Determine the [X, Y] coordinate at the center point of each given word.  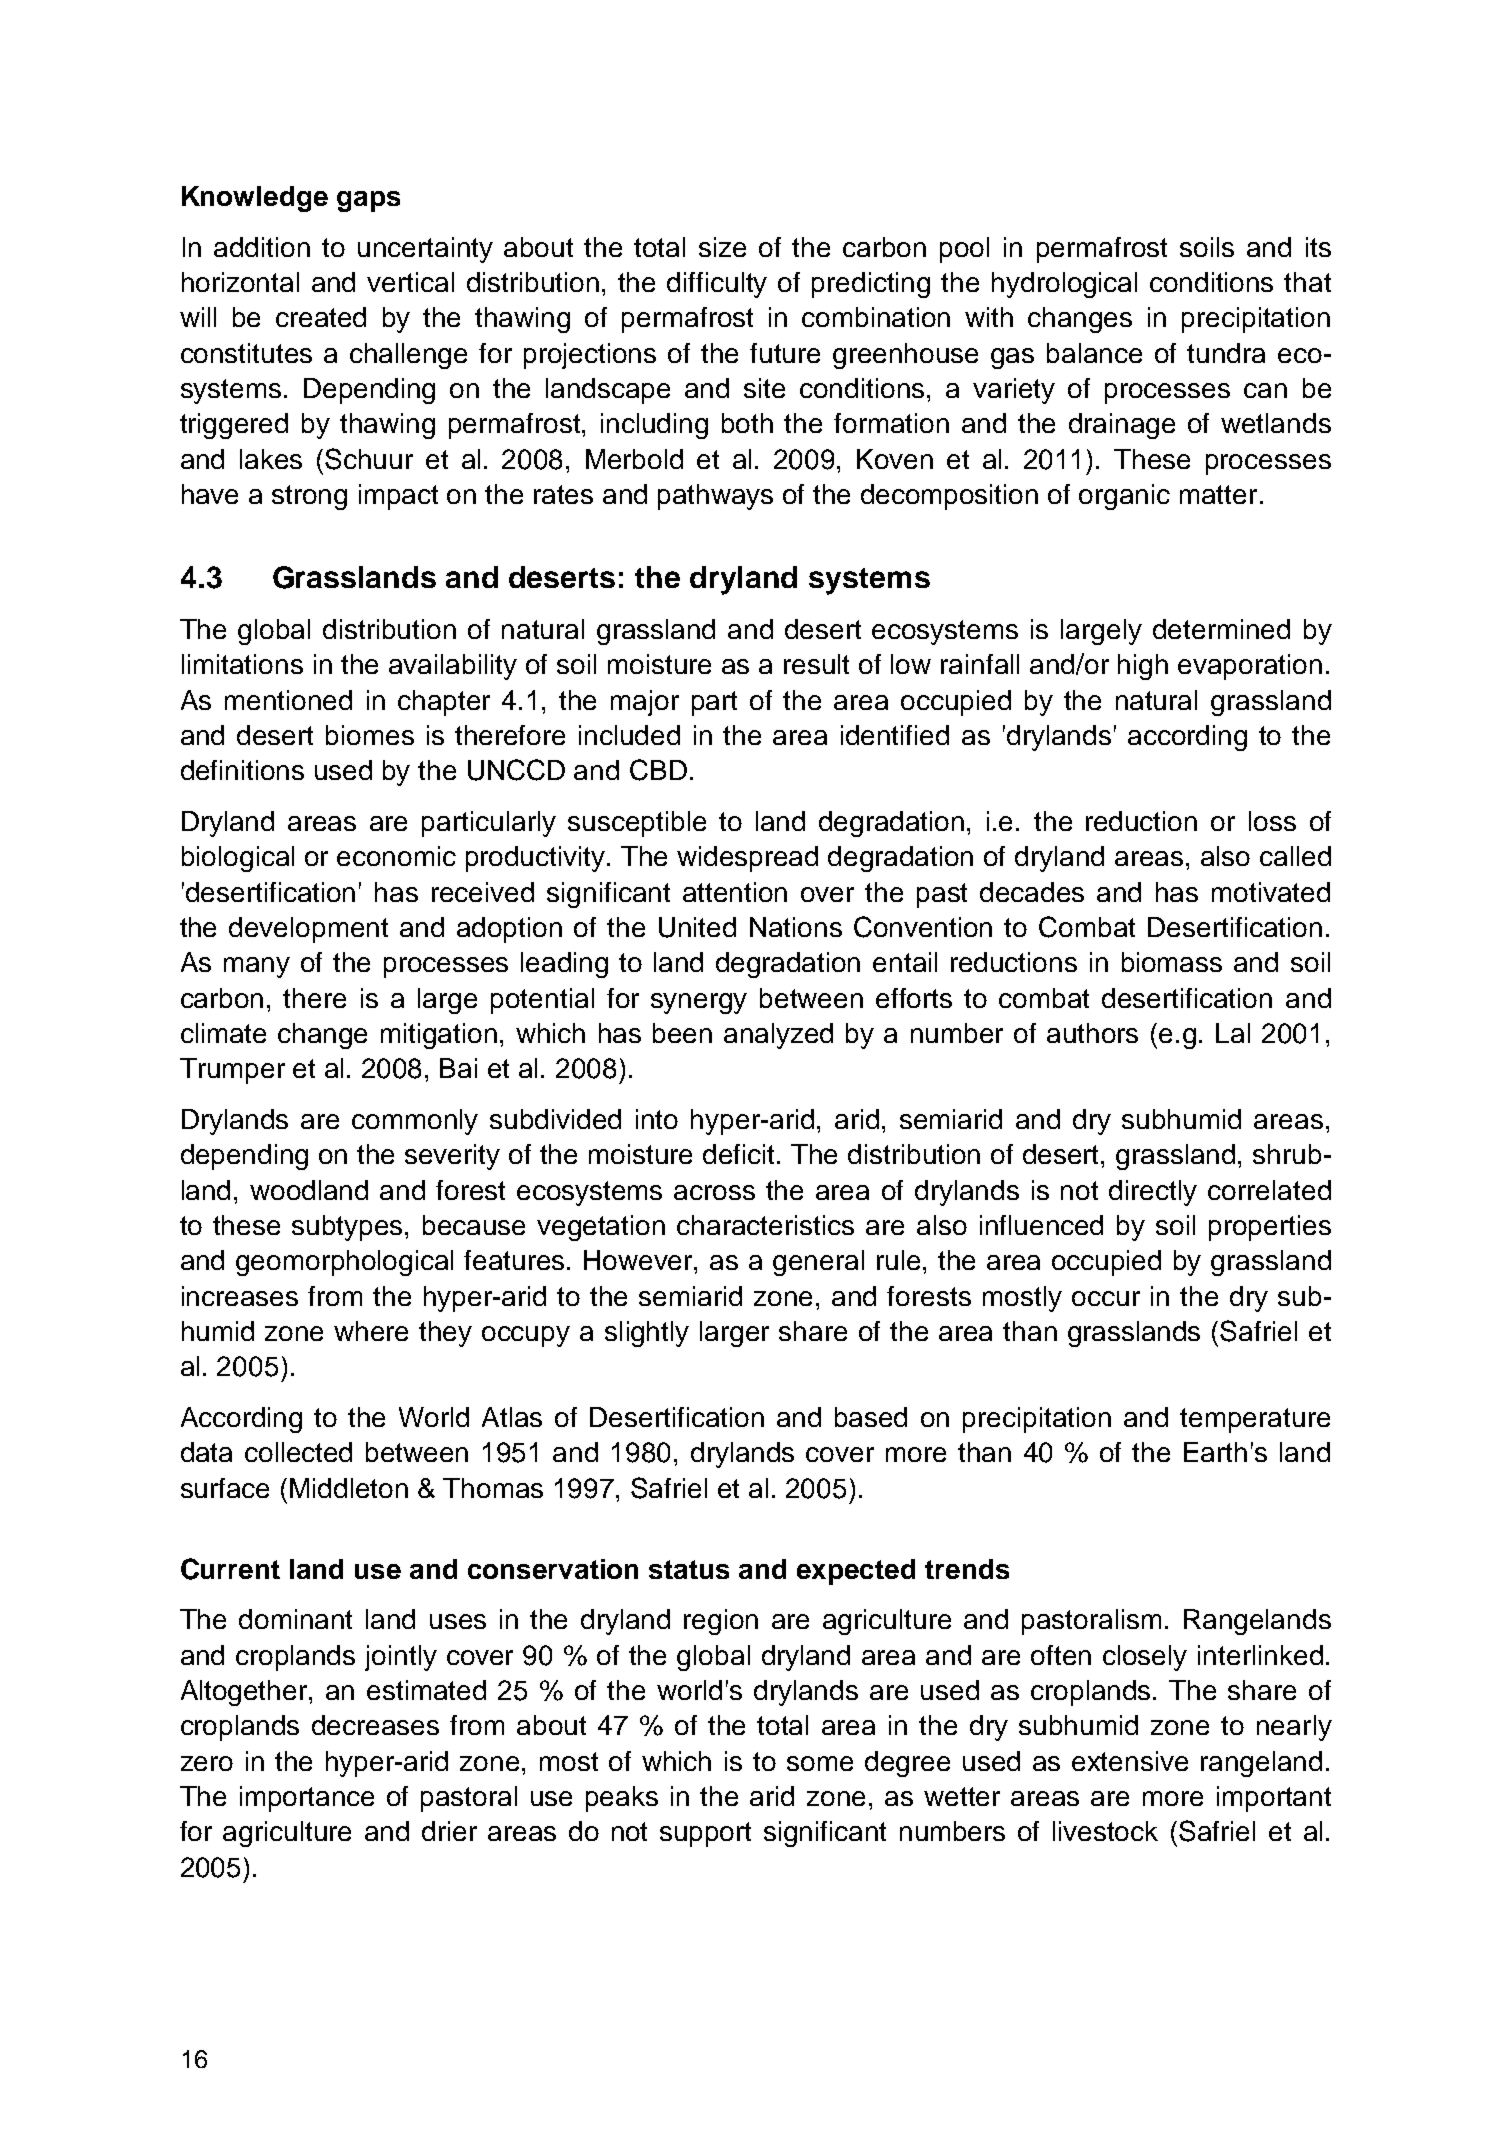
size [722, 247]
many [257, 967]
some [820, 1763]
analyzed [778, 1036]
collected [298, 1452]
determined [1221, 629]
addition [262, 247]
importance [307, 1799]
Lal [1233, 1033]
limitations [242, 664]
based [871, 1417]
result [816, 664]
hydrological [1064, 285]
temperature [1255, 1420]
